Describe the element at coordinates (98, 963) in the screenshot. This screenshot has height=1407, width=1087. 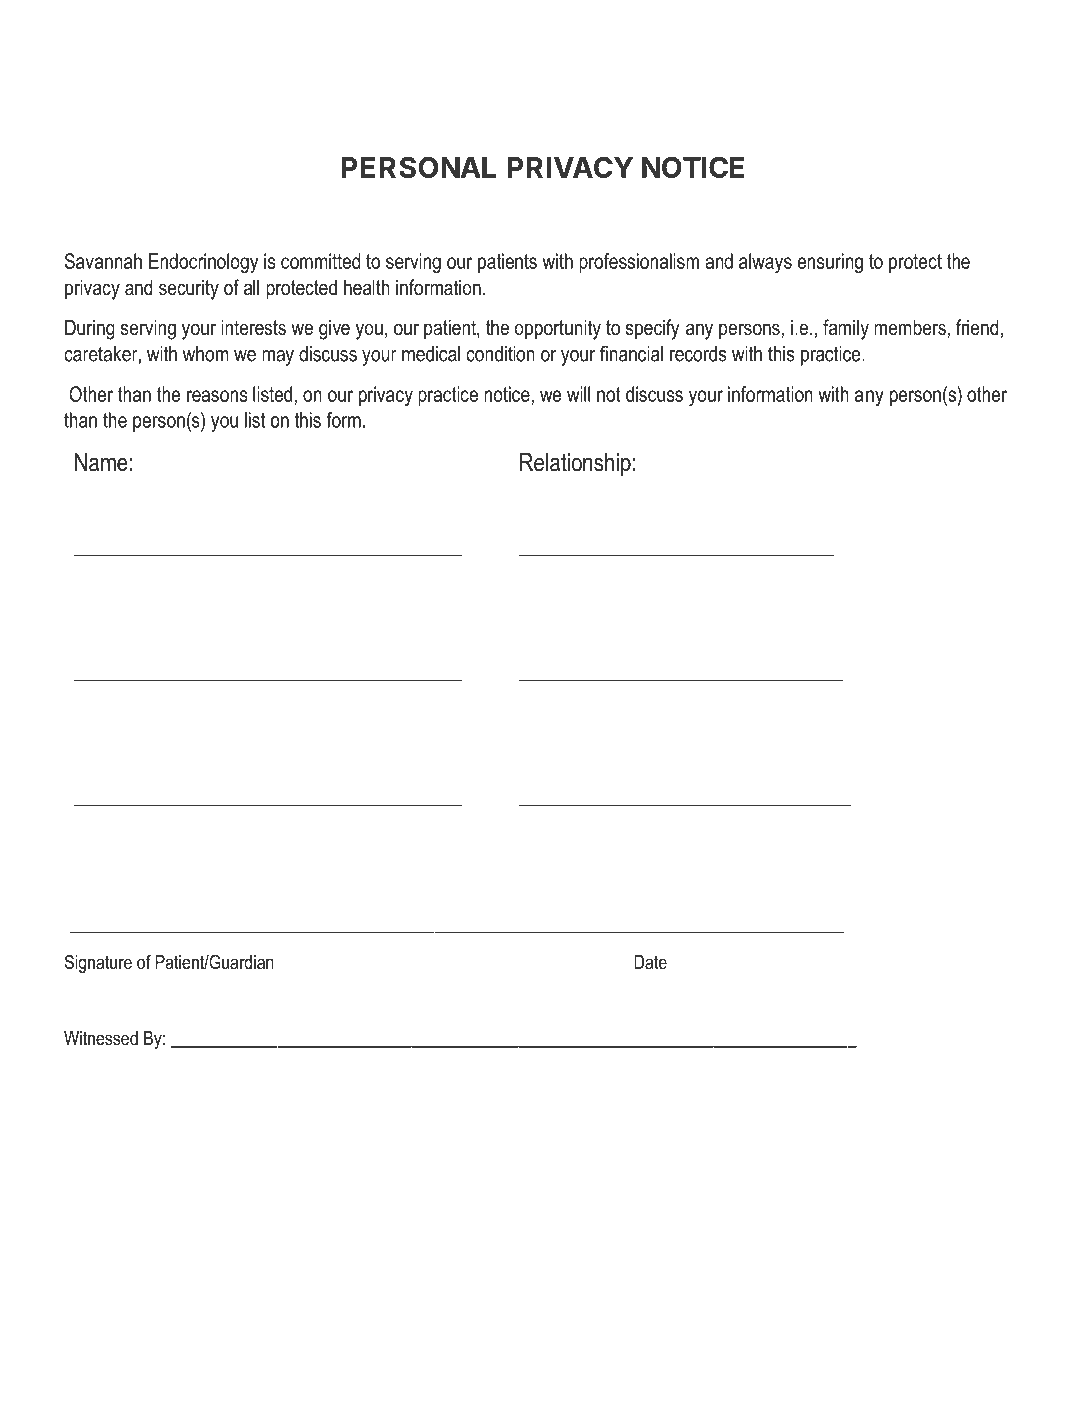
I see `Signature` at that location.
